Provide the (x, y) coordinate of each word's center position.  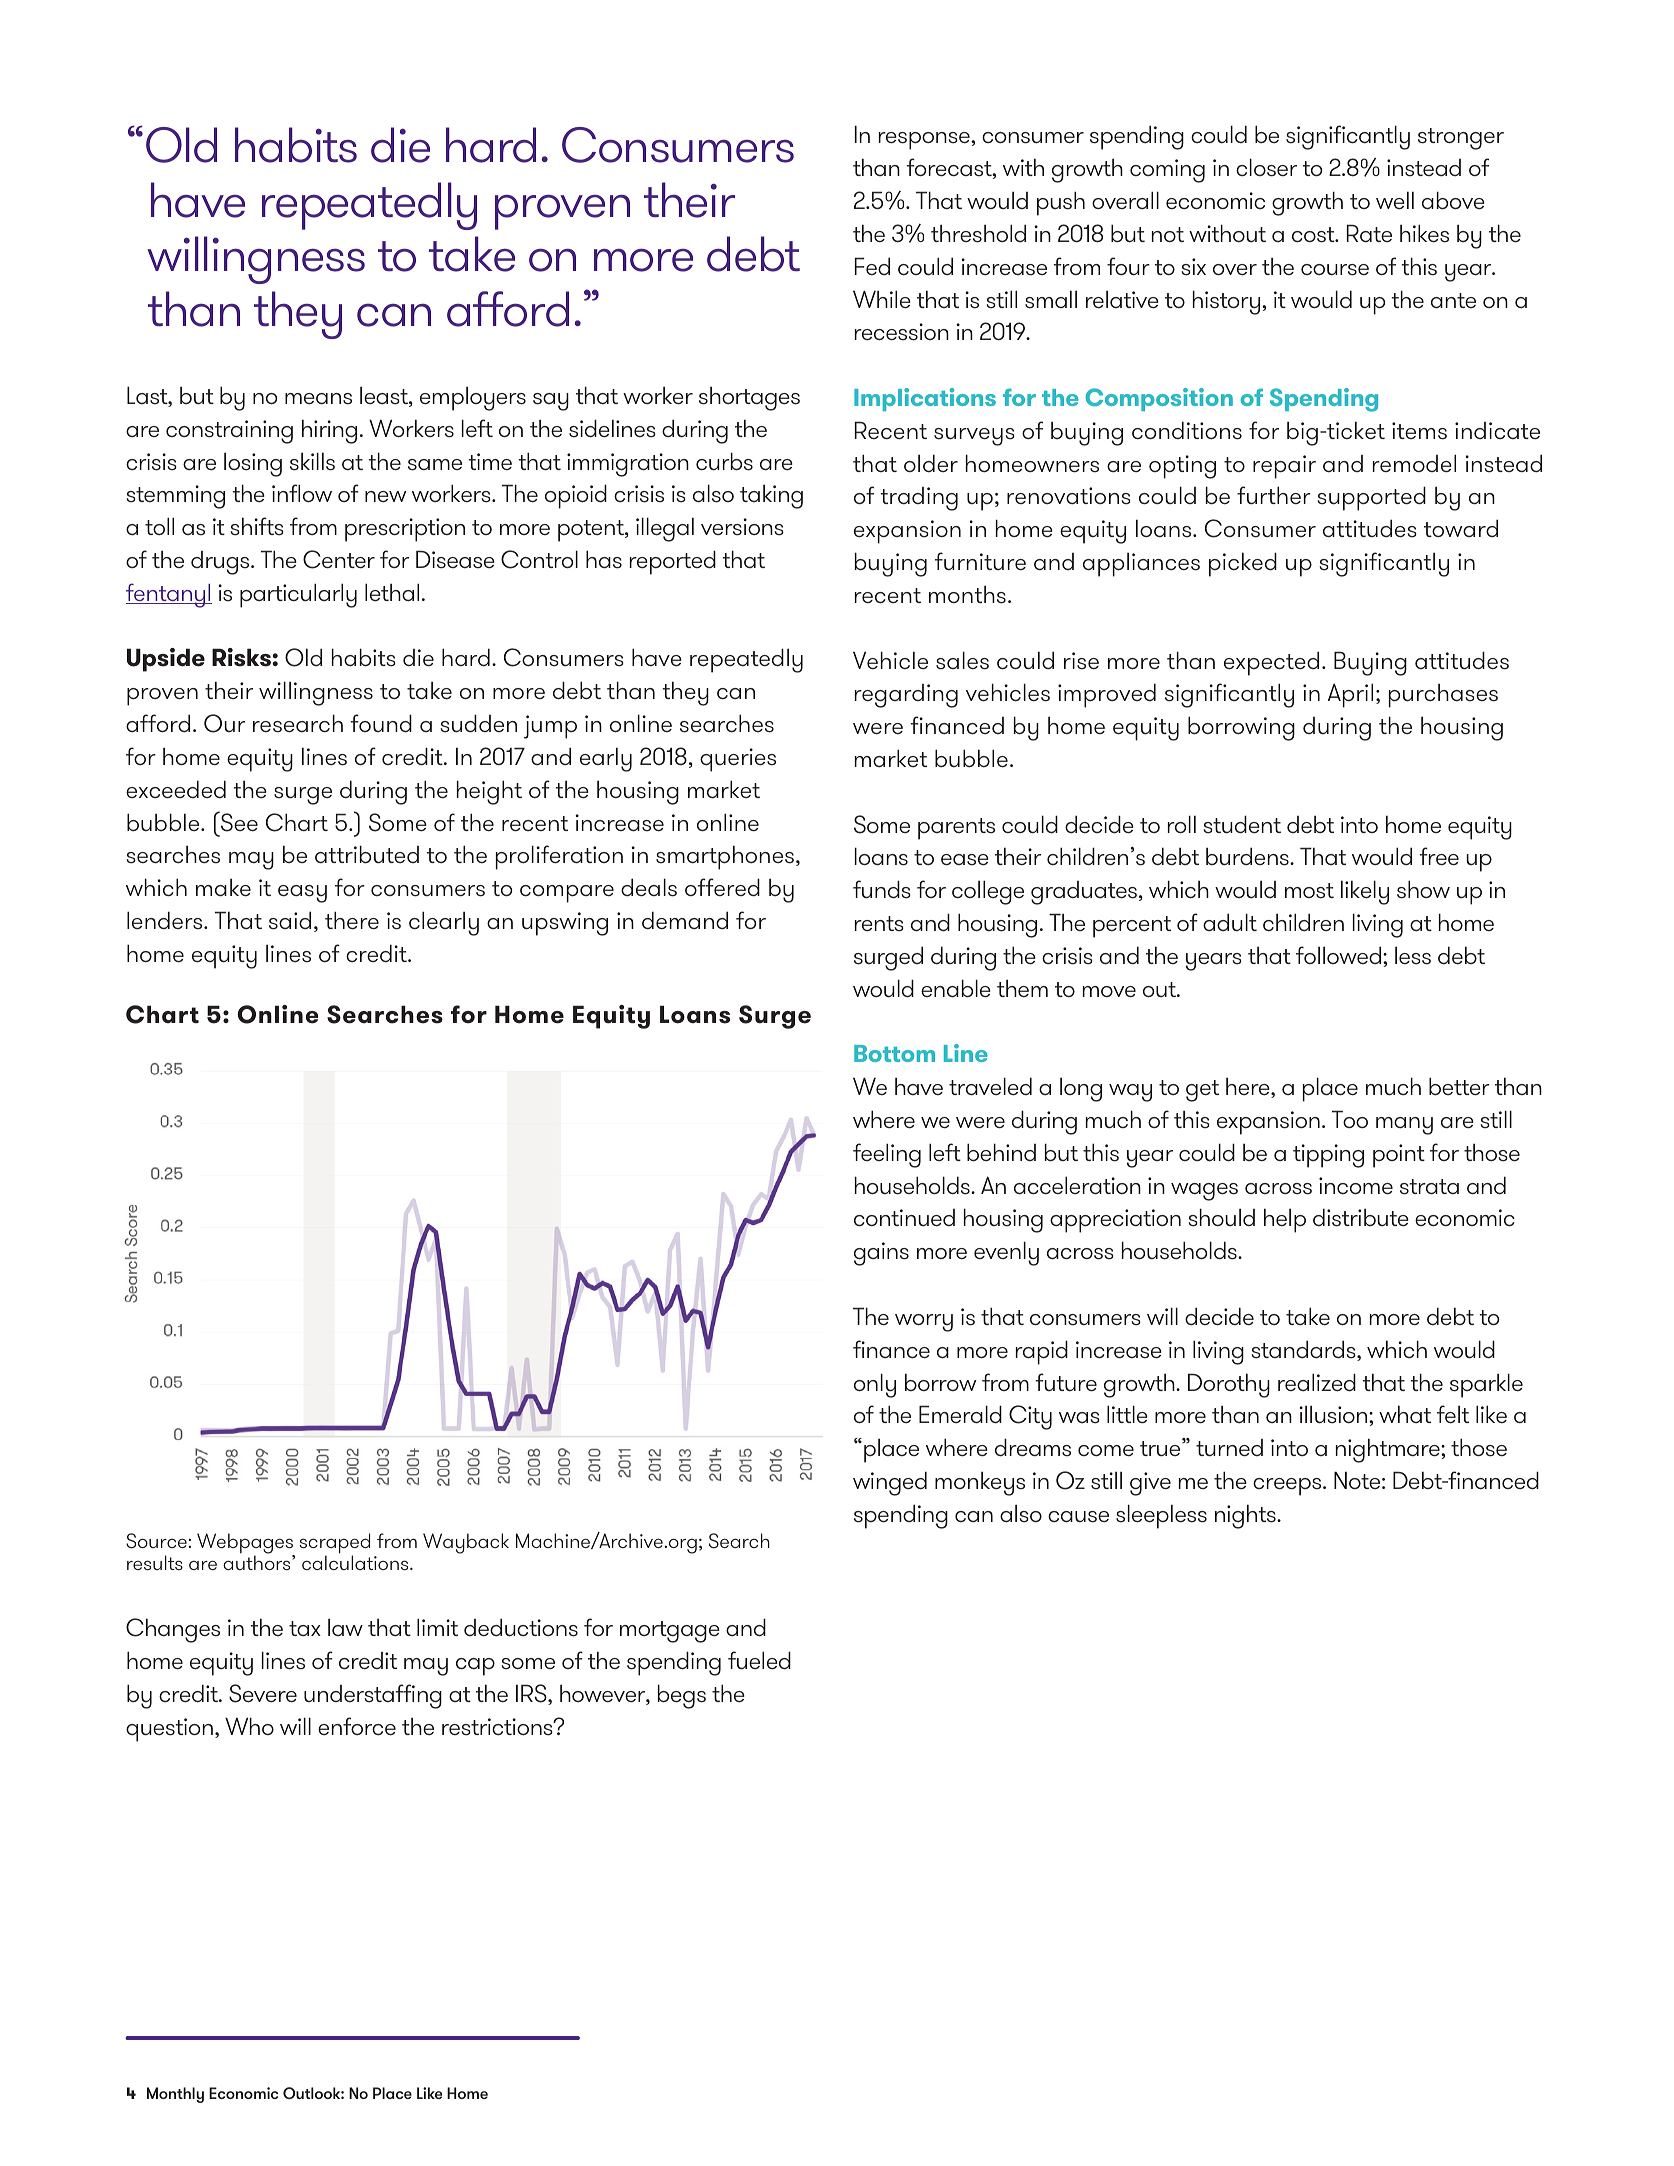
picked (1243, 564)
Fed (872, 266)
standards (1304, 1350)
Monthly (175, 2095)
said (290, 920)
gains (881, 1254)
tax (305, 1629)
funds (882, 889)
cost (1314, 235)
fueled (759, 1660)
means (318, 399)
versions (742, 527)
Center (339, 559)
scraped (334, 1544)
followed (1340, 955)
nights (1246, 1516)
